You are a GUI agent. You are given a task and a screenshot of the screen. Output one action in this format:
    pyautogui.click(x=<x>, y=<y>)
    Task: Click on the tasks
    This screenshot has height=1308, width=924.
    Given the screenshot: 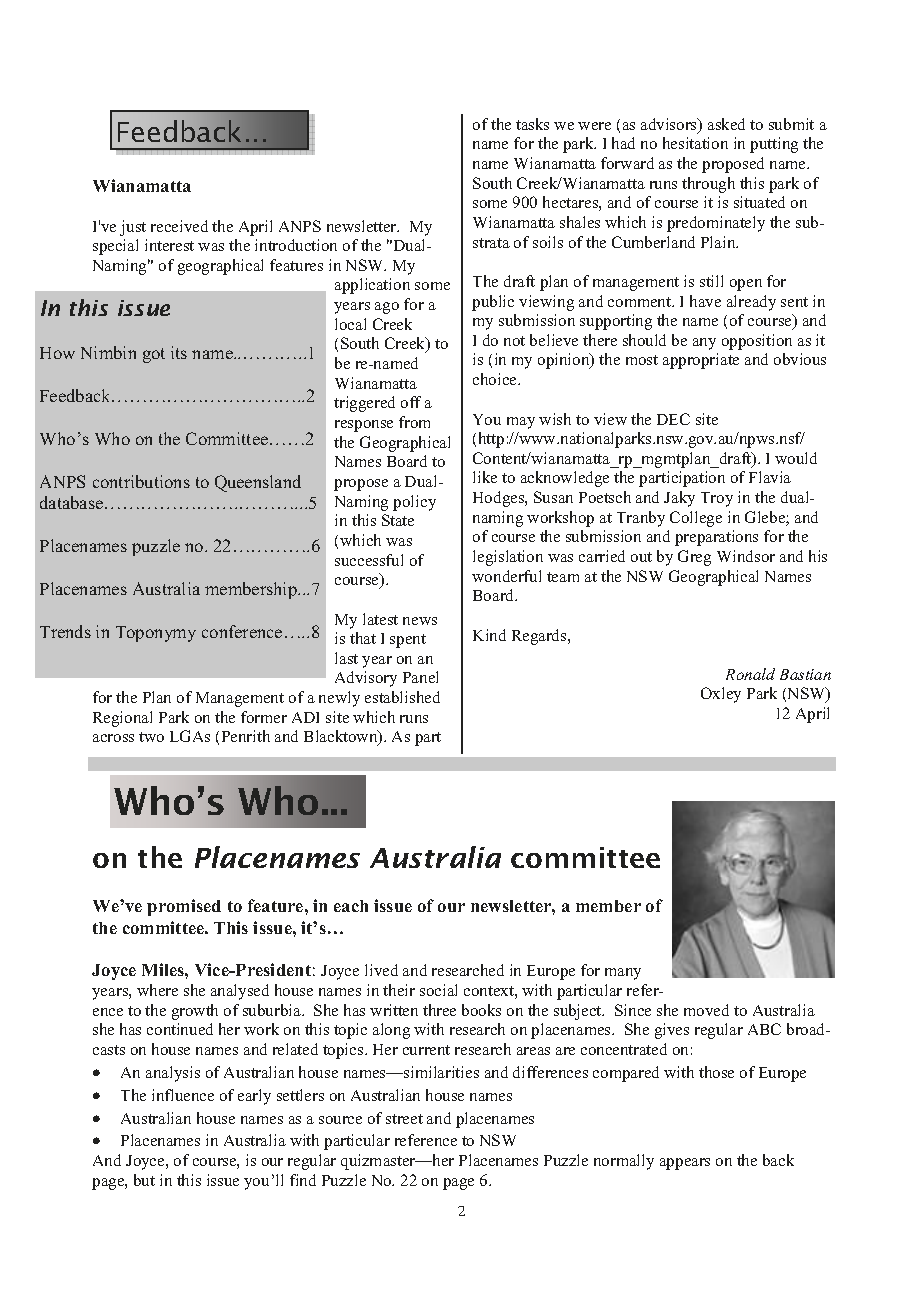 What is the action you would take?
    pyautogui.click(x=532, y=124)
